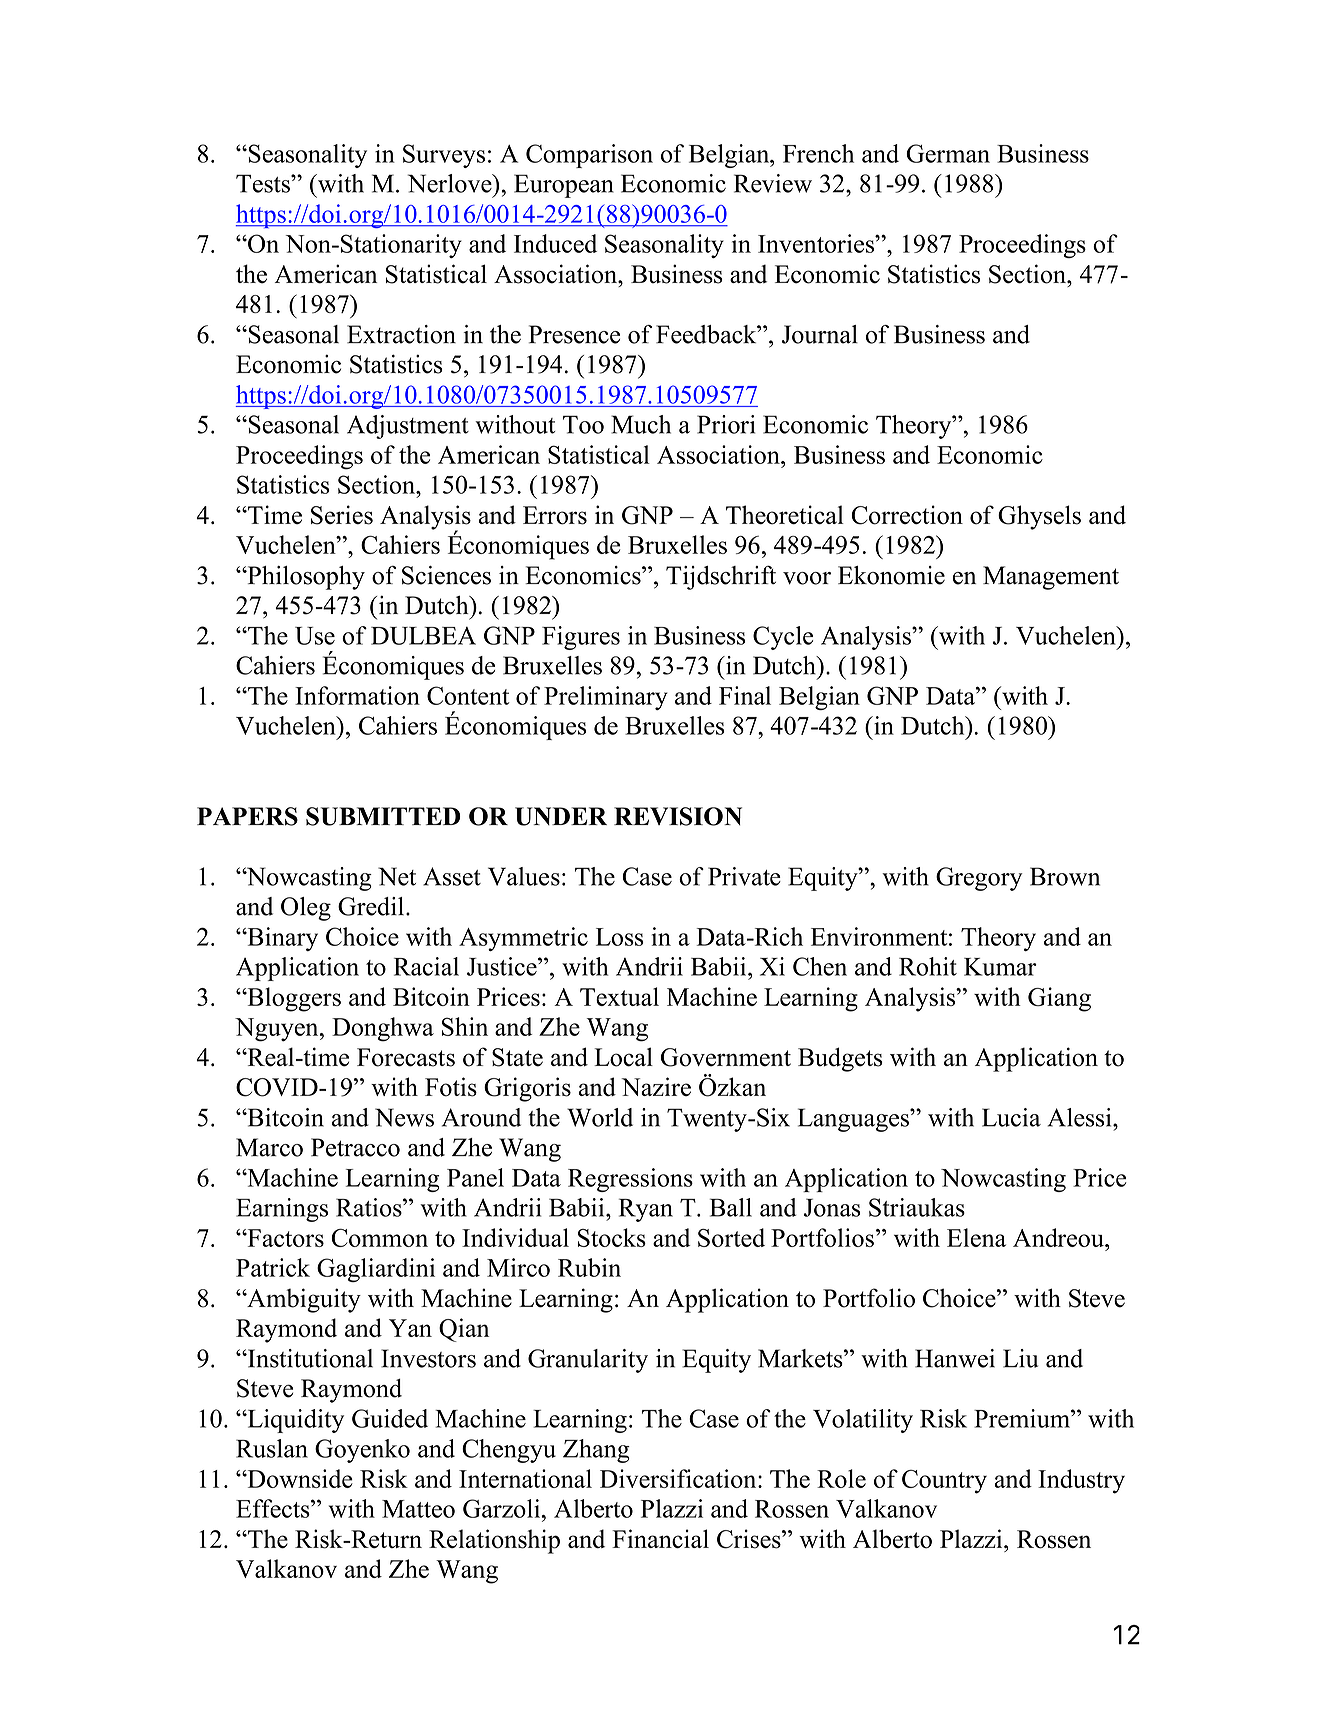  I want to click on Comparison, so click(589, 156).
